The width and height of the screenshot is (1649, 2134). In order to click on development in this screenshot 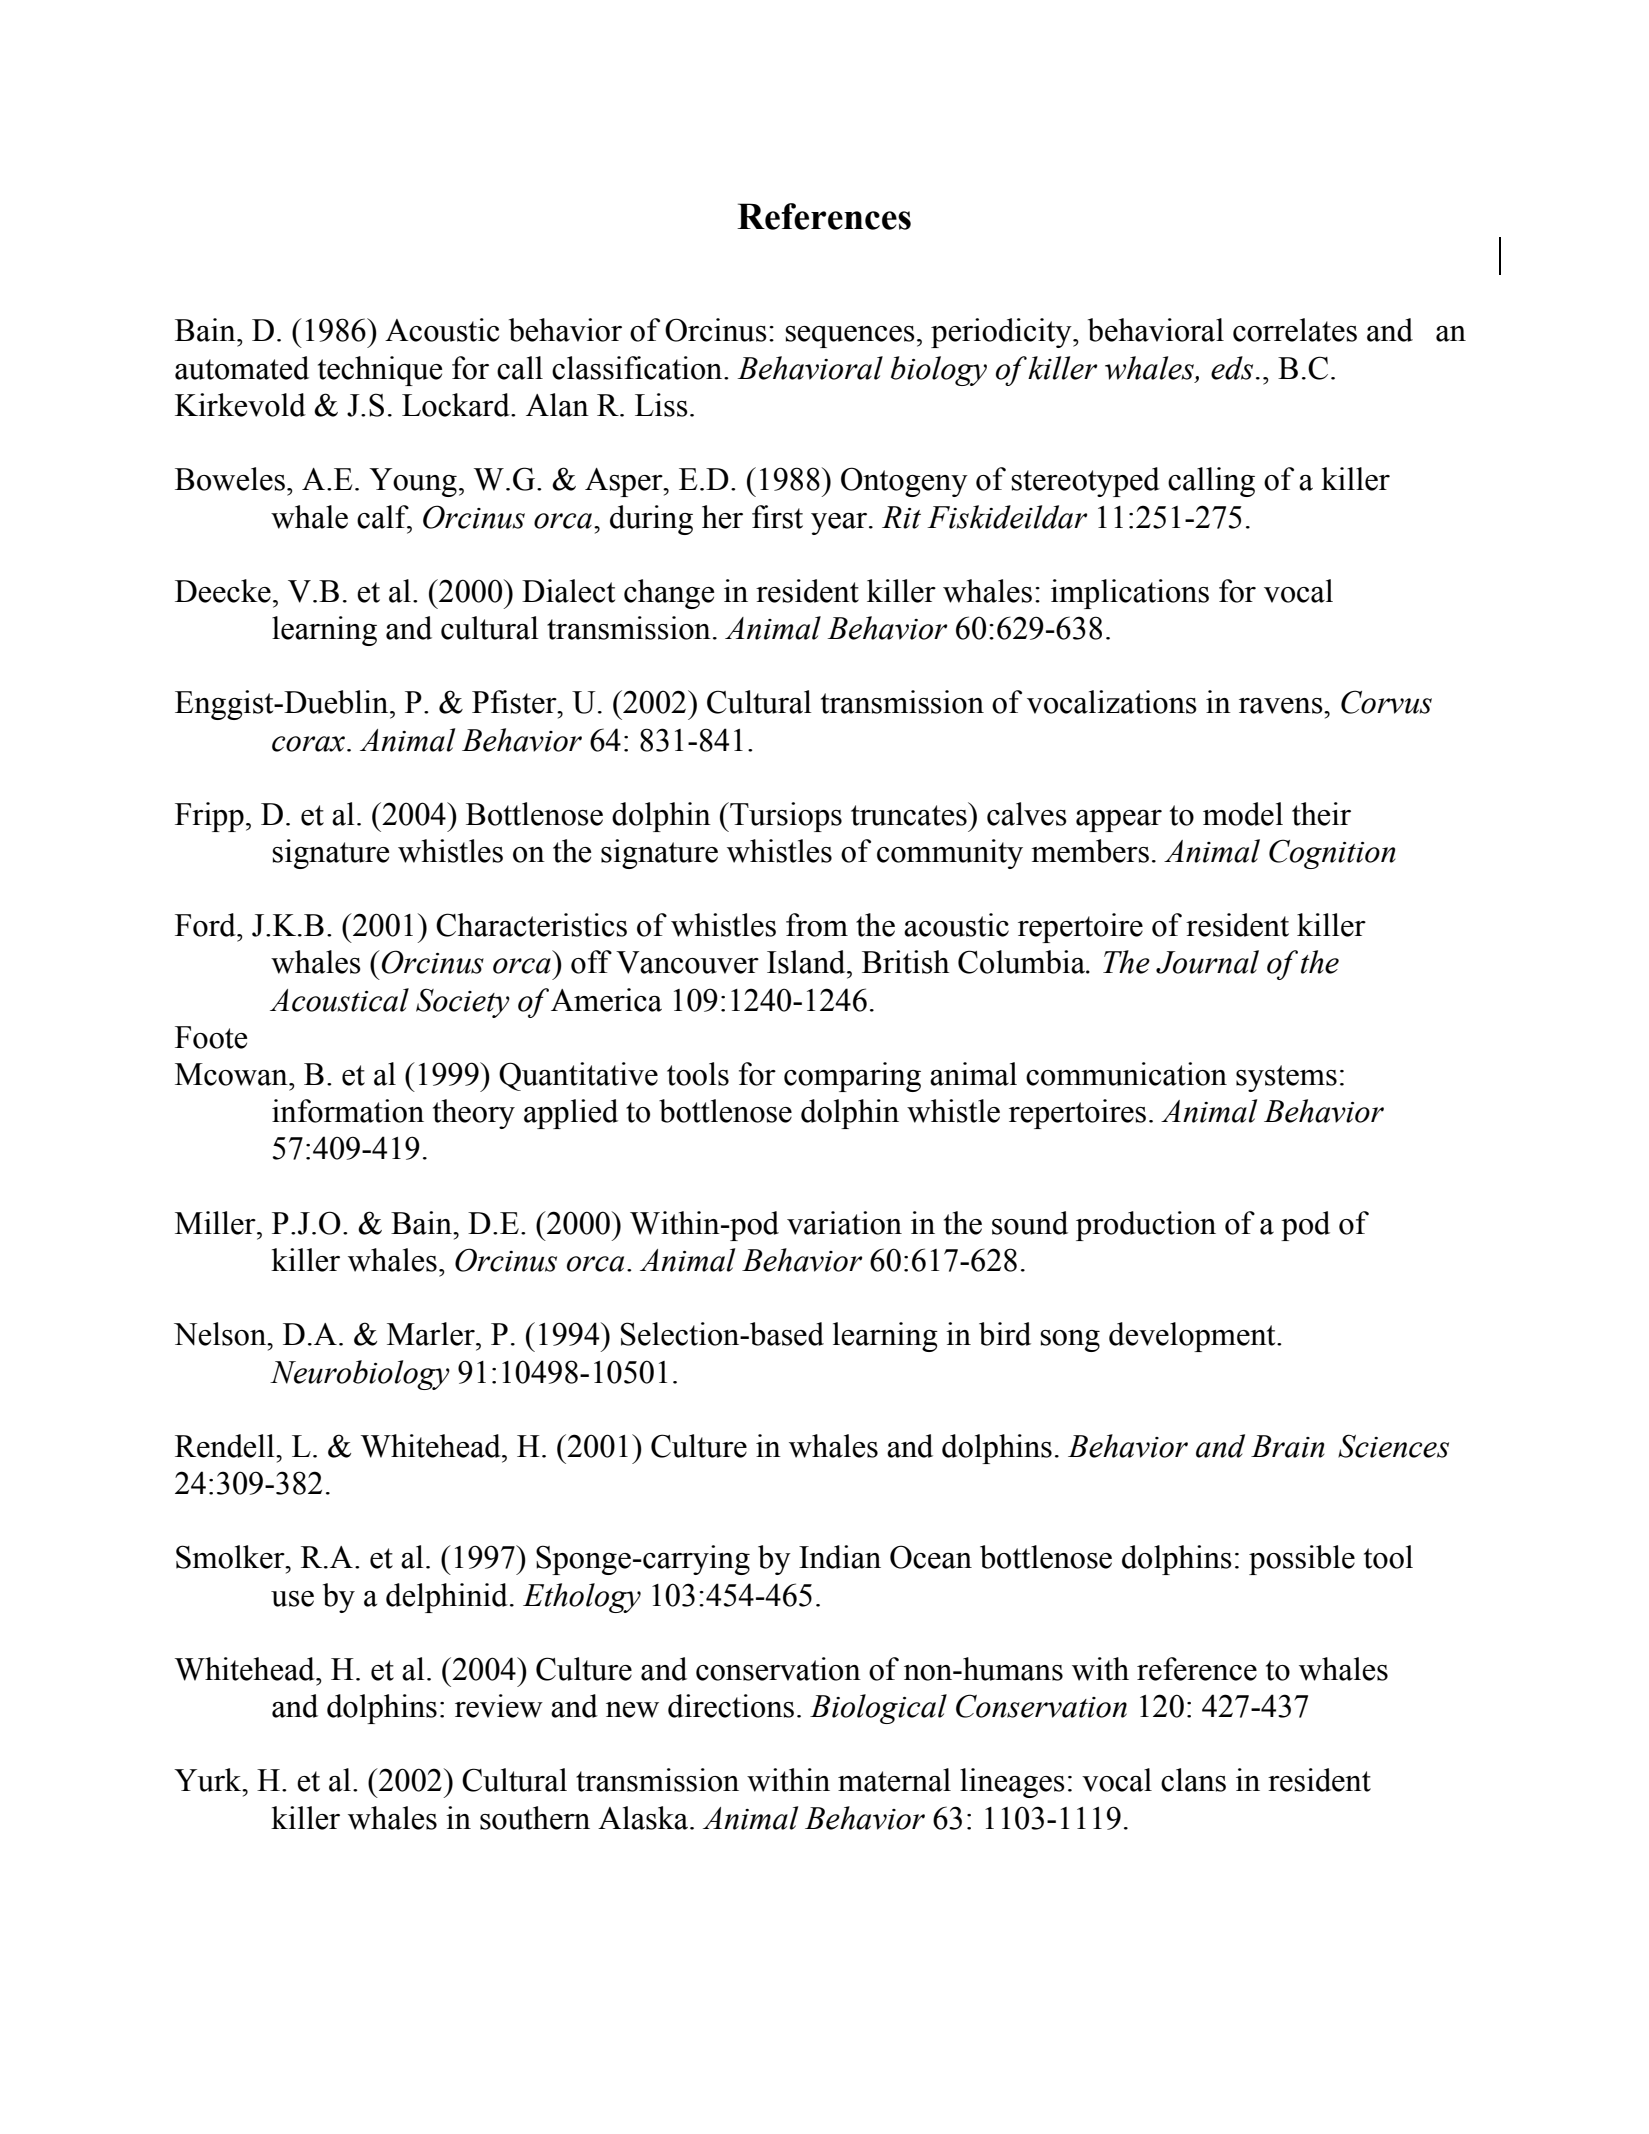, I will do `click(1193, 1337)`.
